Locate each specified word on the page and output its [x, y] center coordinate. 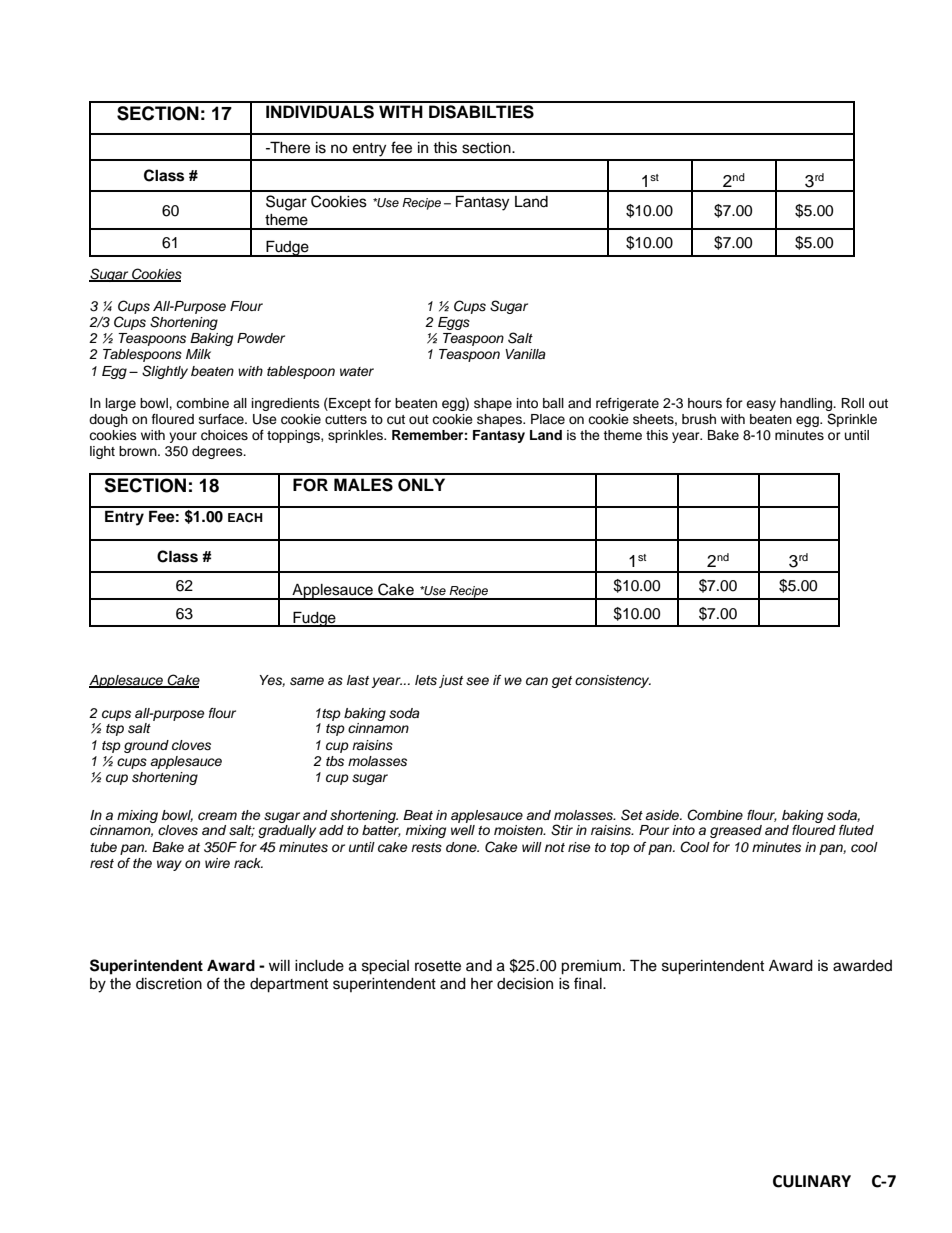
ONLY [421, 485]
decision [525, 984]
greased [736, 831]
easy [761, 405]
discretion [169, 984]
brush [699, 419]
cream [217, 816]
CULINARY [812, 1181]
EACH [245, 518]
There [289, 147]
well [463, 830]
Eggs [454, 323]
